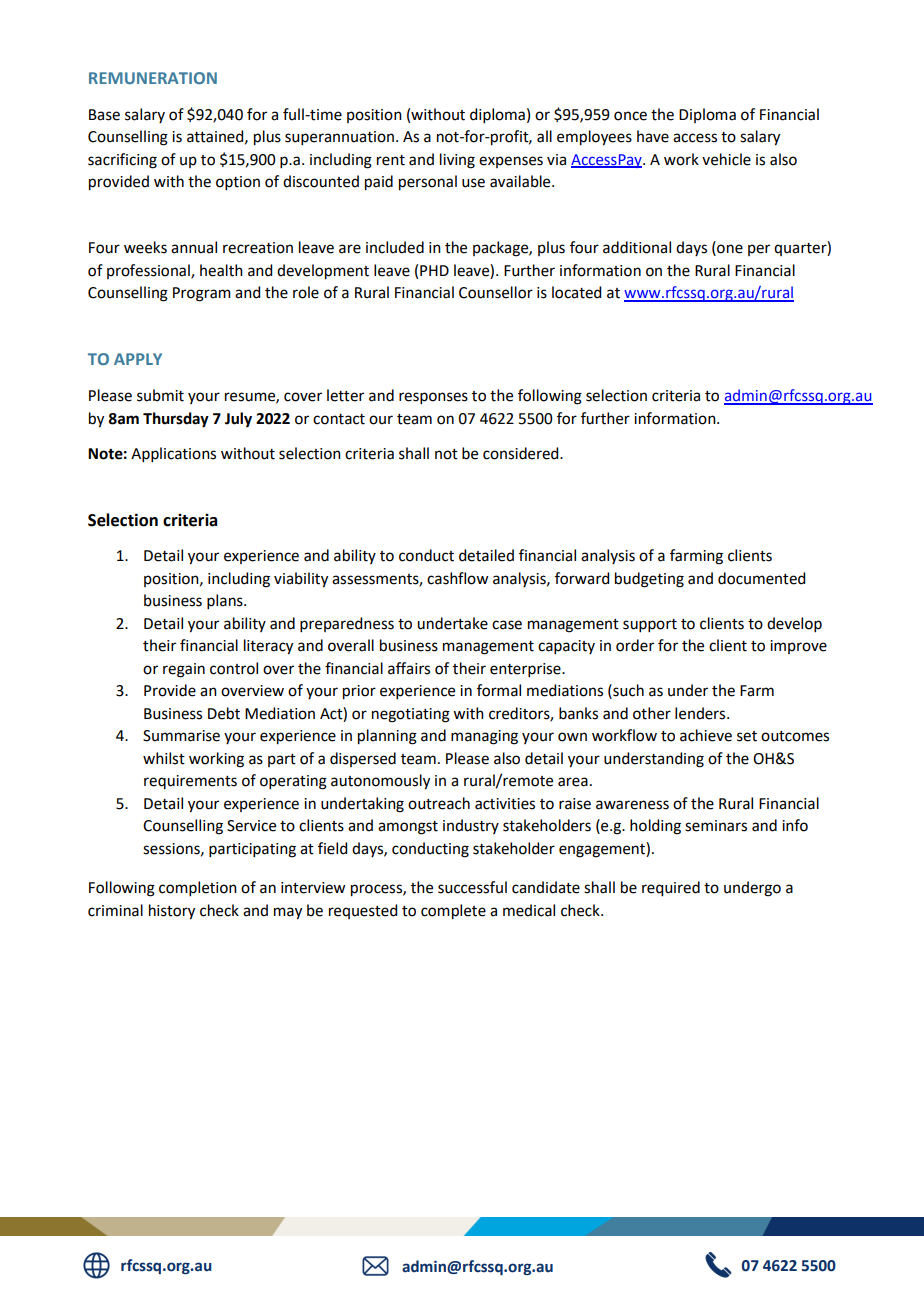 Image resolution: width=924 pixels, height=1308 pixels. What do you see at coordinates (522, 453) in the document?
I see `considered` at bounding box center [522, 453].
